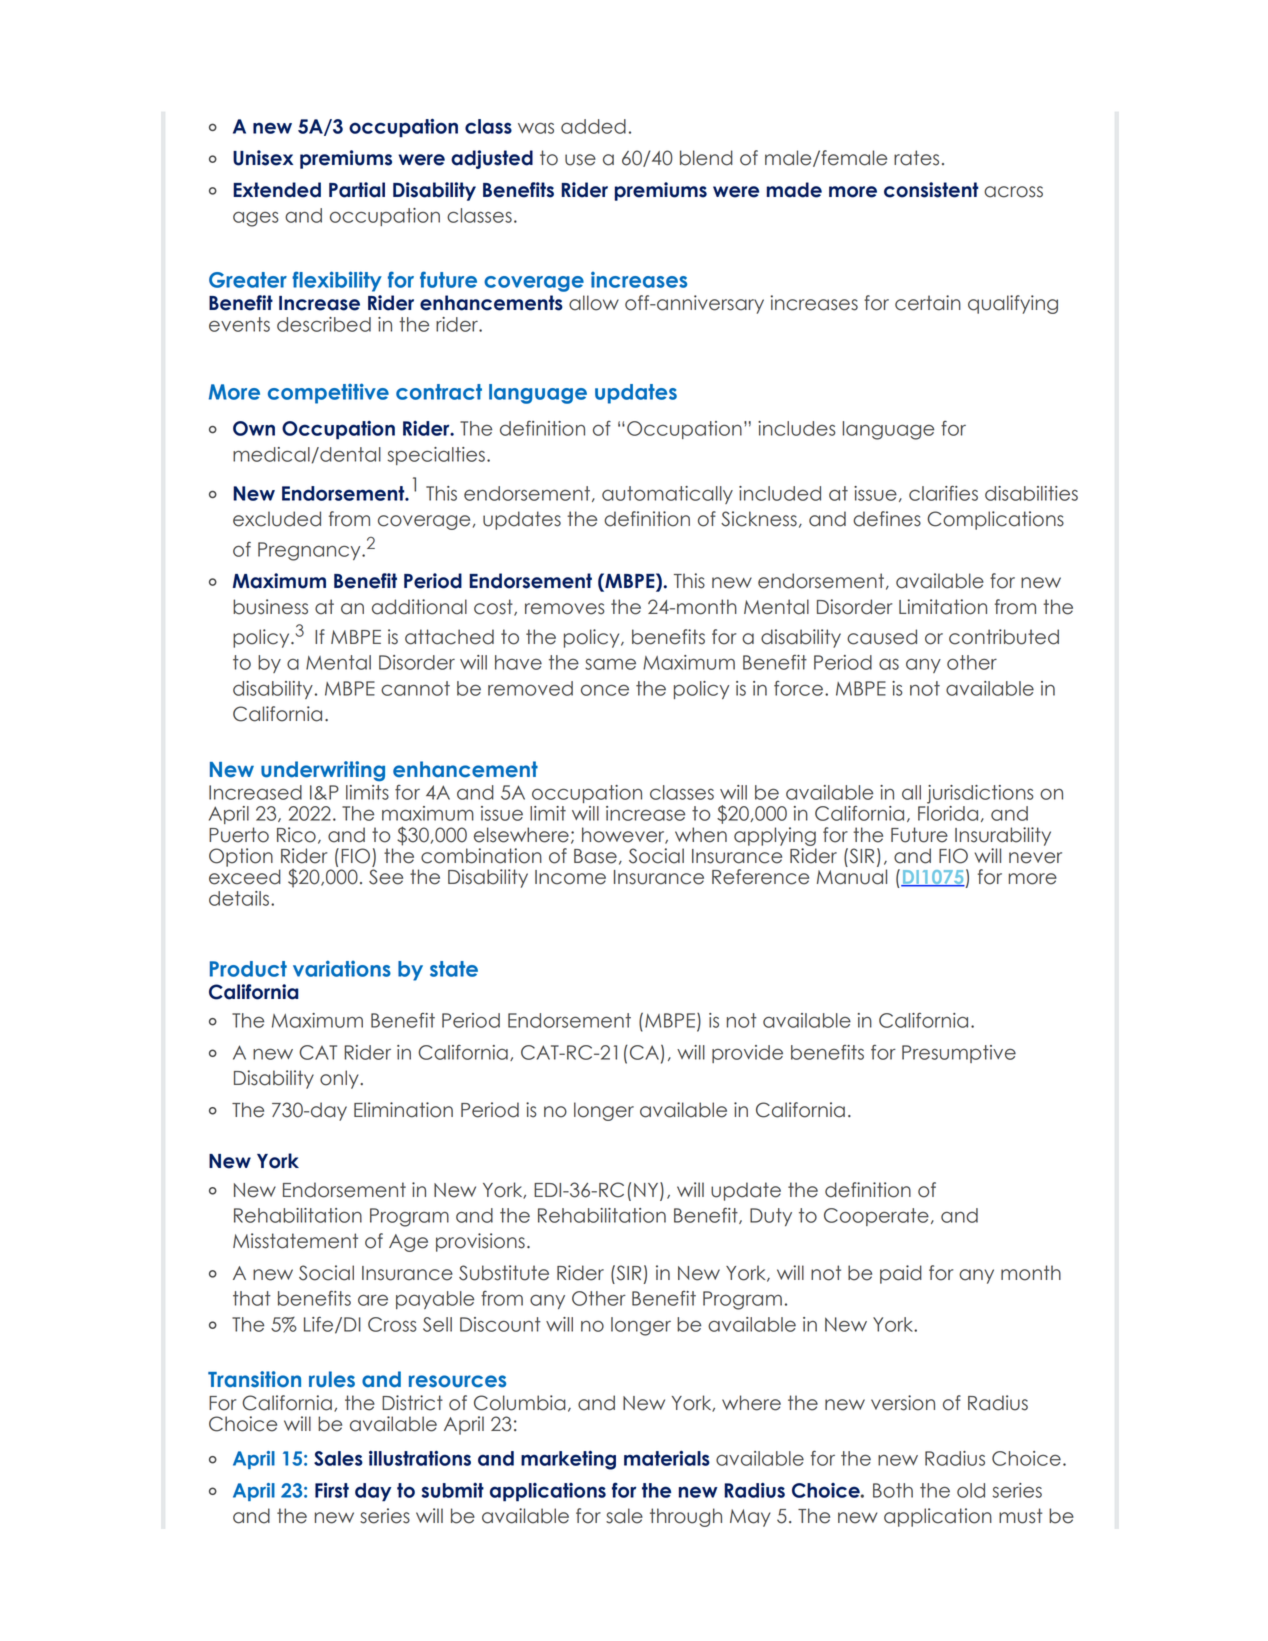 The width and height of the image is (1268, 1641). I want to click on Florida, so click(948, 813).
